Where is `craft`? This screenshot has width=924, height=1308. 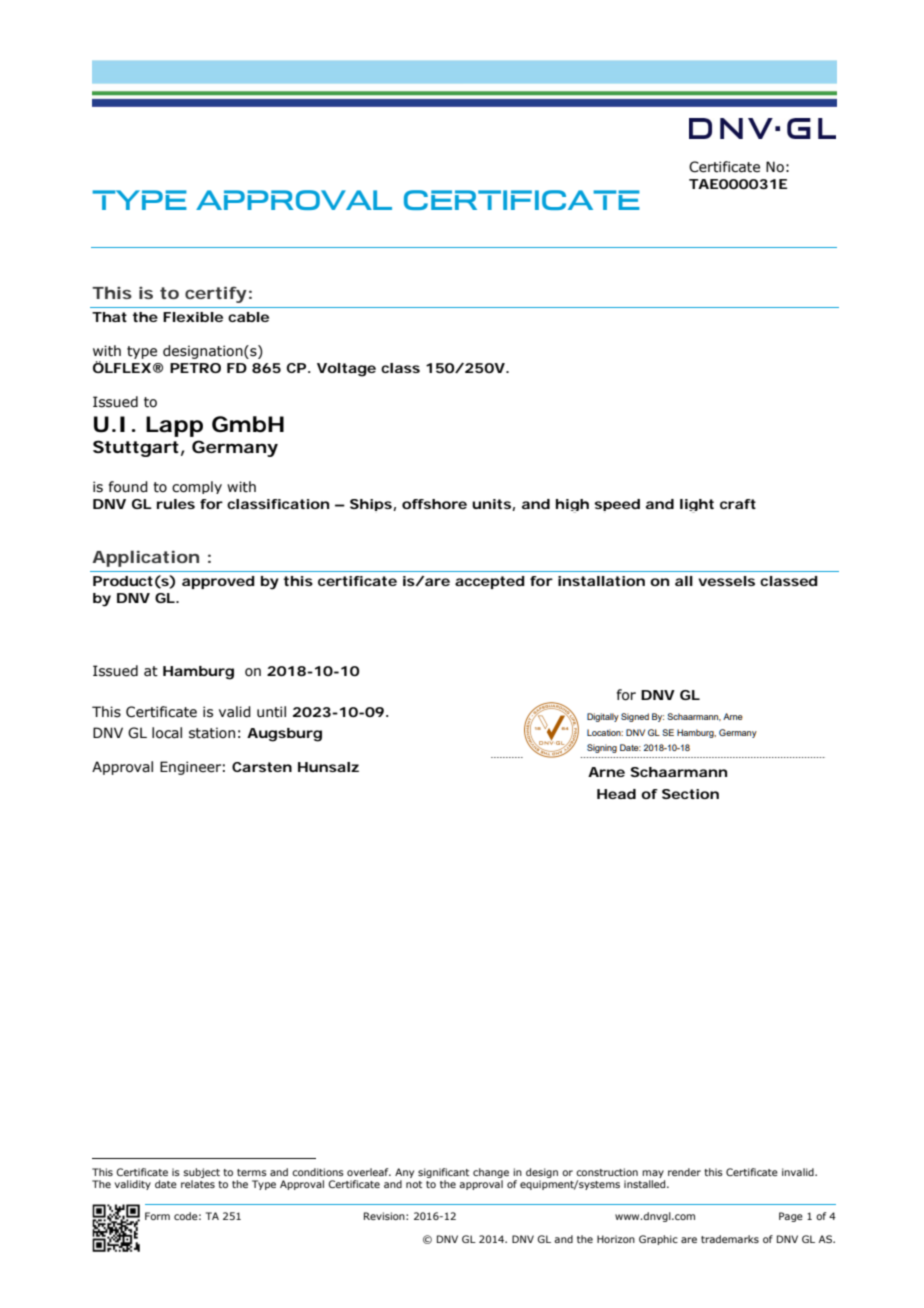
craft is located at coordinates (738, 504).
